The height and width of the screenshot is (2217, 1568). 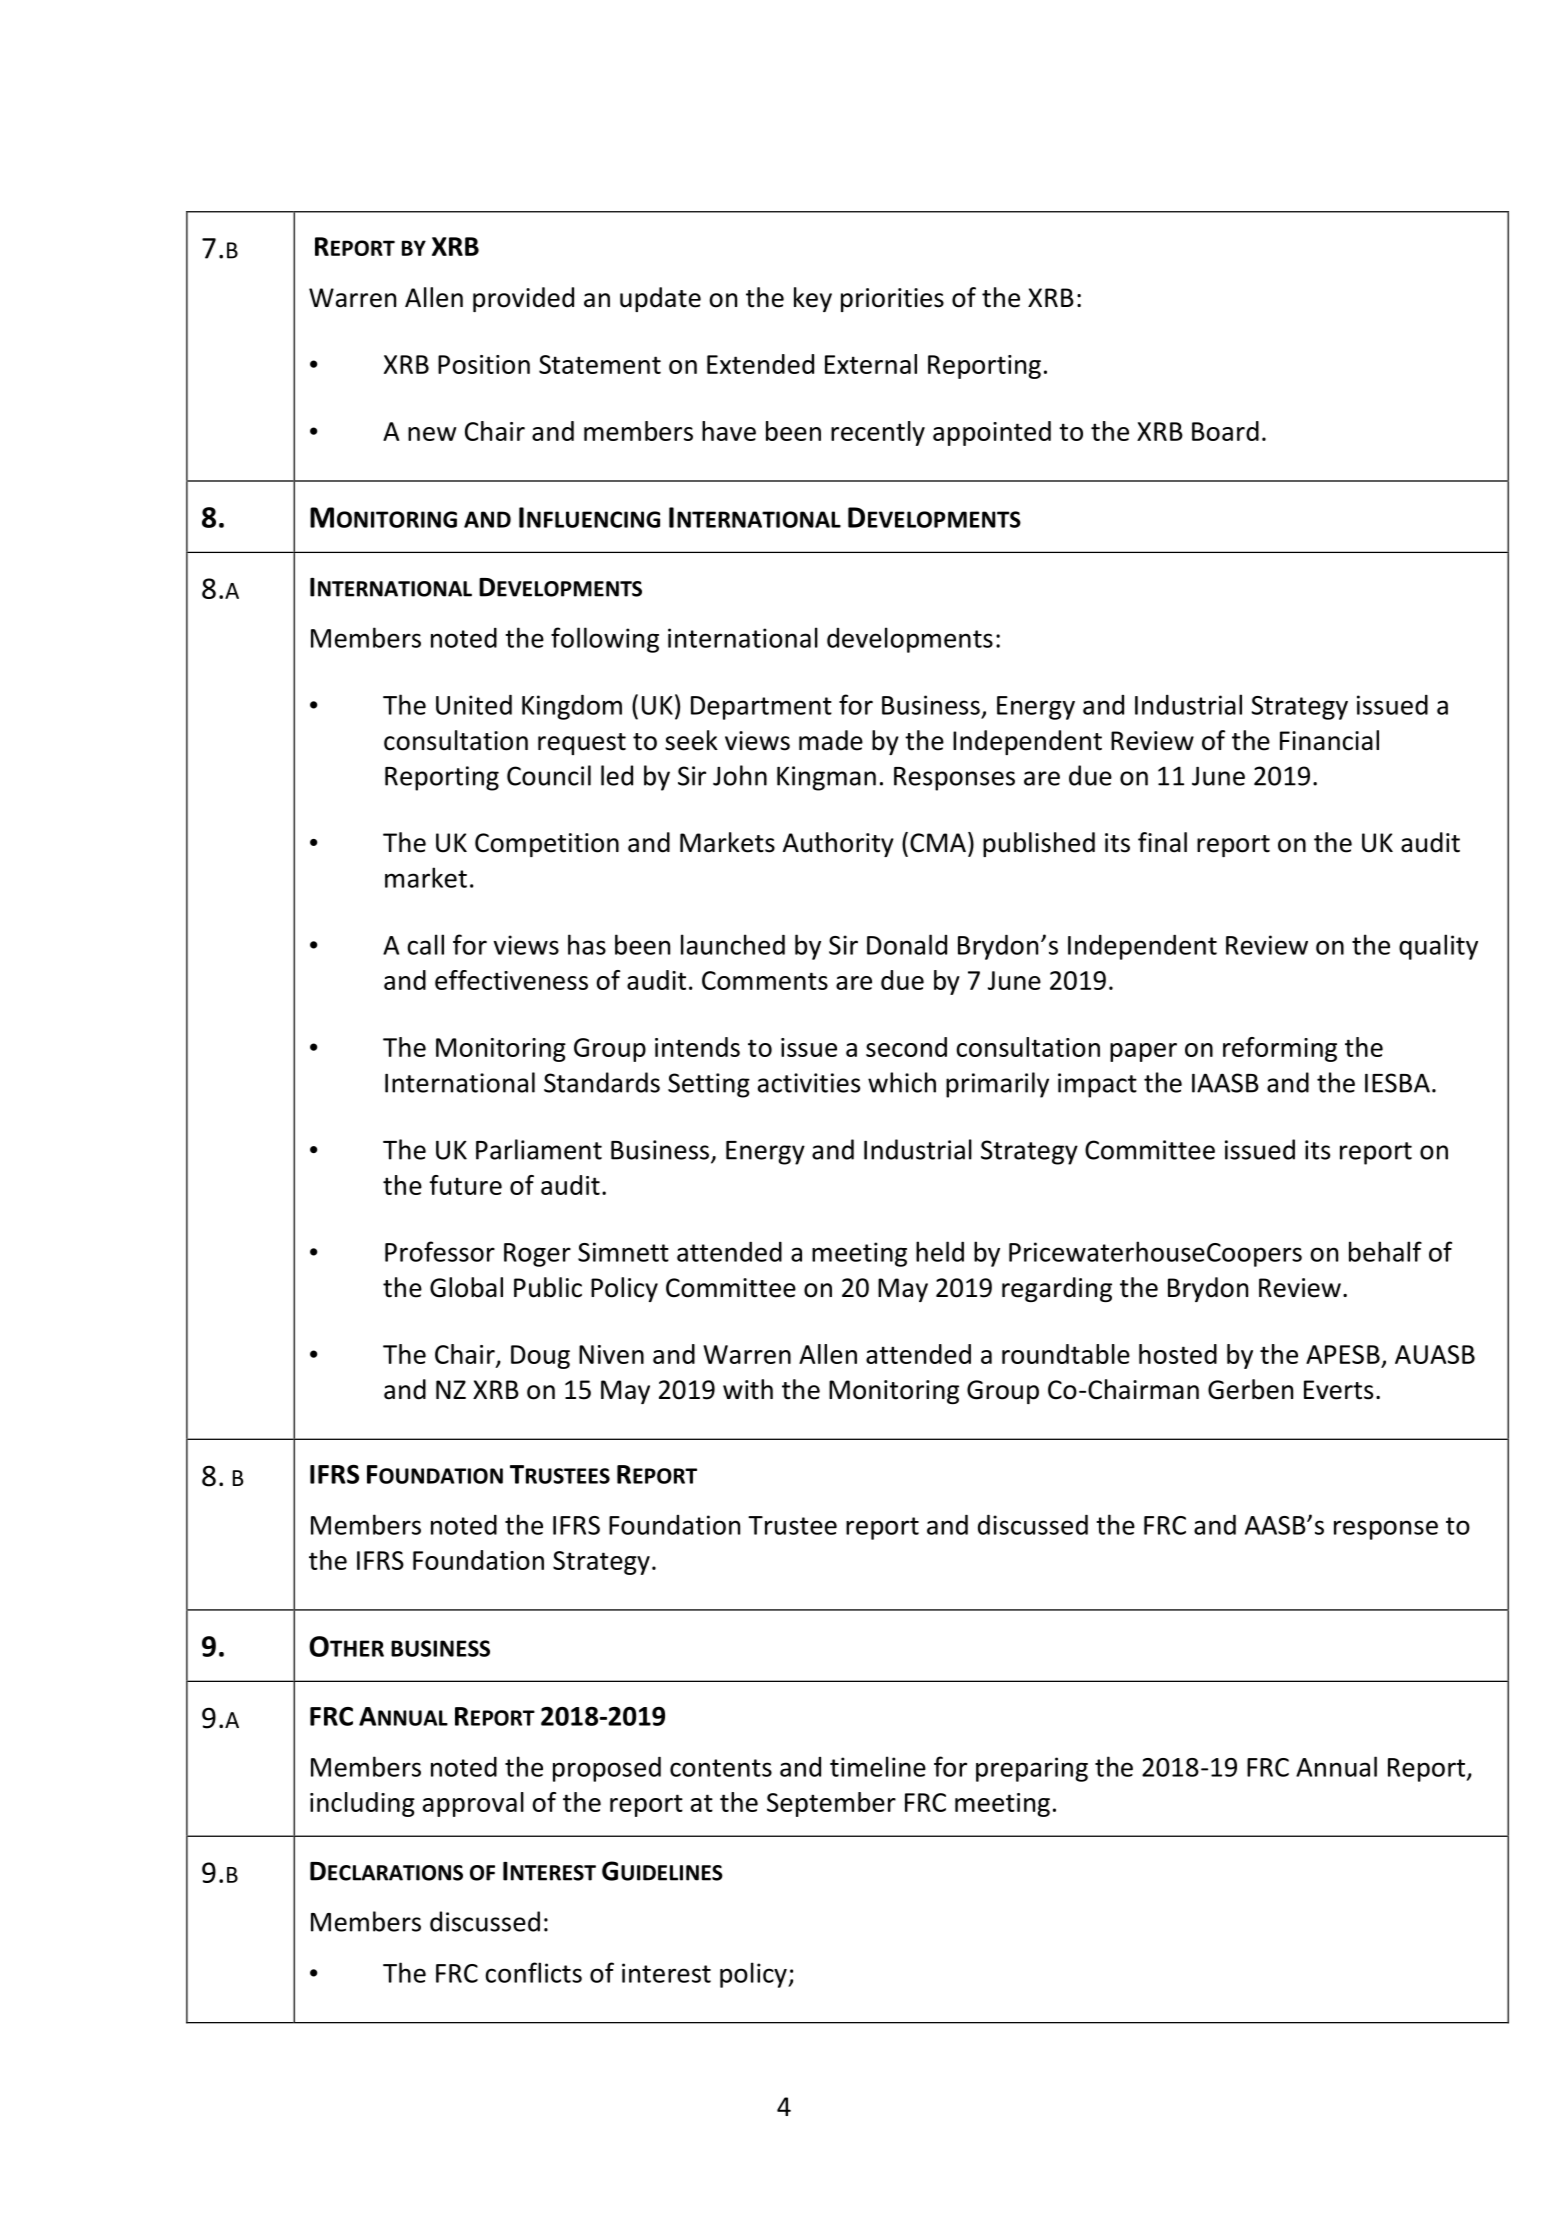 What do you see at coordinates (871, 364) in the screenshot?
I see `External` at bounding box center [871, 364].
